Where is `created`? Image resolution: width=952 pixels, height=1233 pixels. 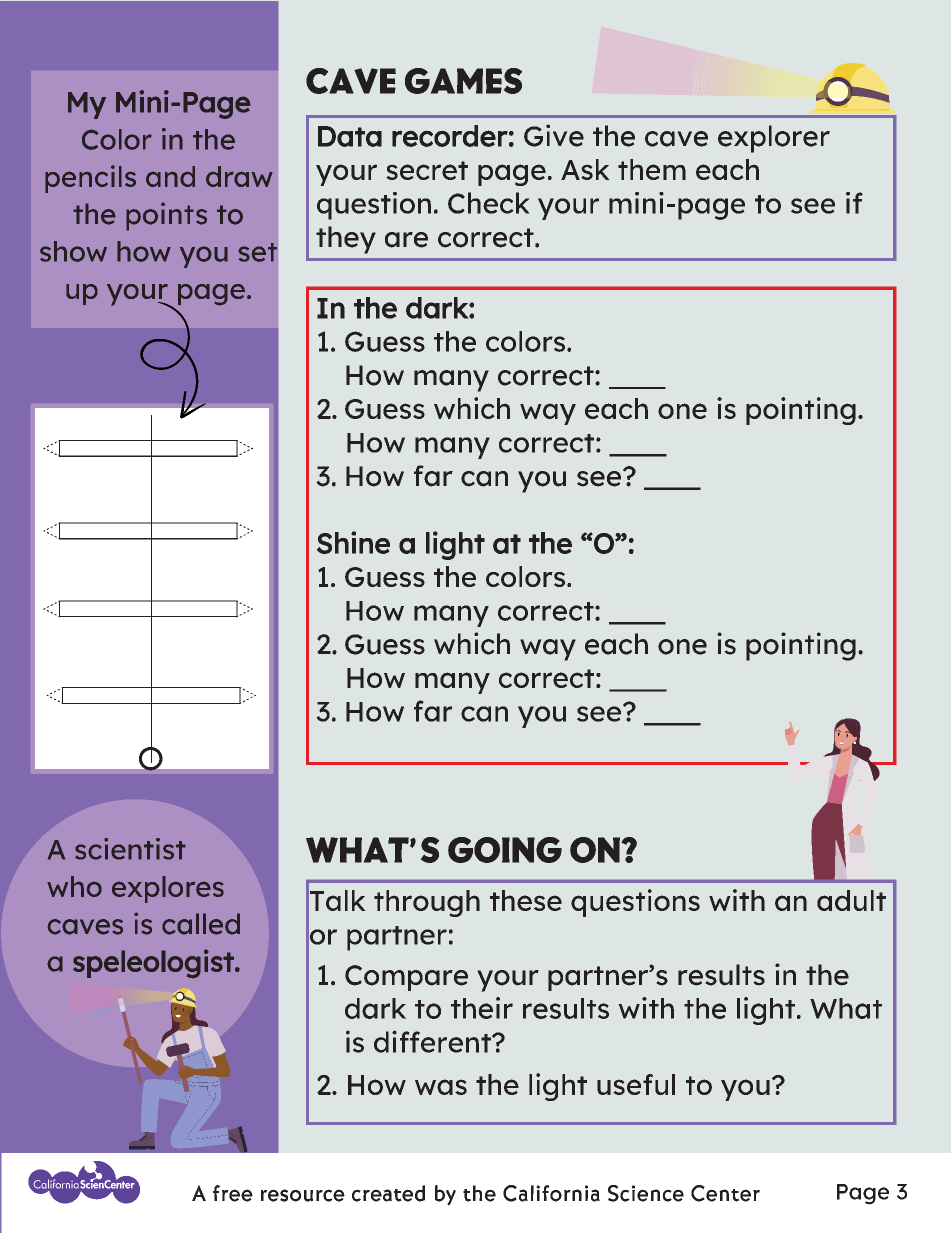
created is located at coordinates (388, 1193).
